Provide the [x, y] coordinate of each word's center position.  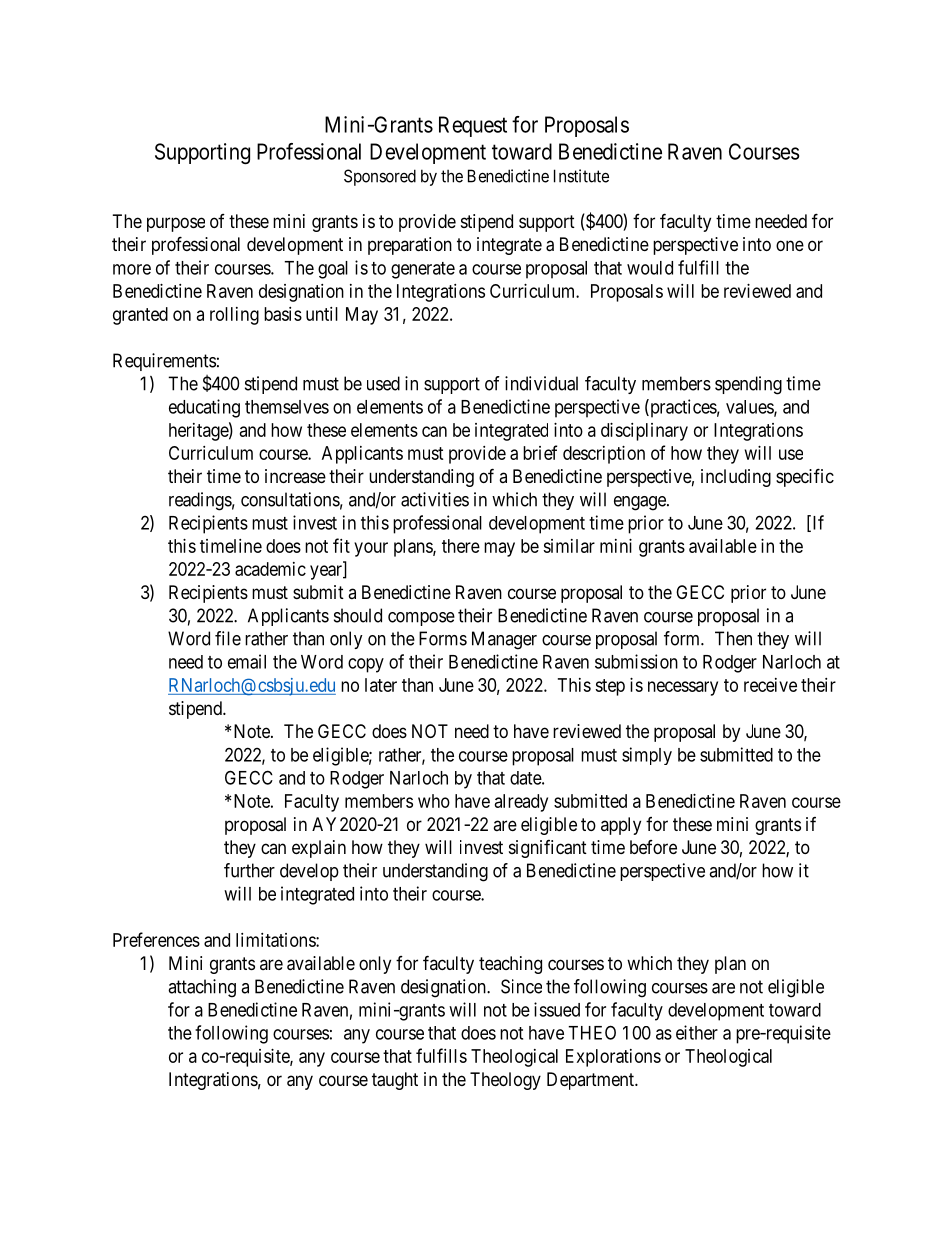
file [228, 638]
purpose [176, 224]
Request [473, 126]
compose [421, 619]
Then [733, 638]
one [790, 245]
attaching [202, 988]
